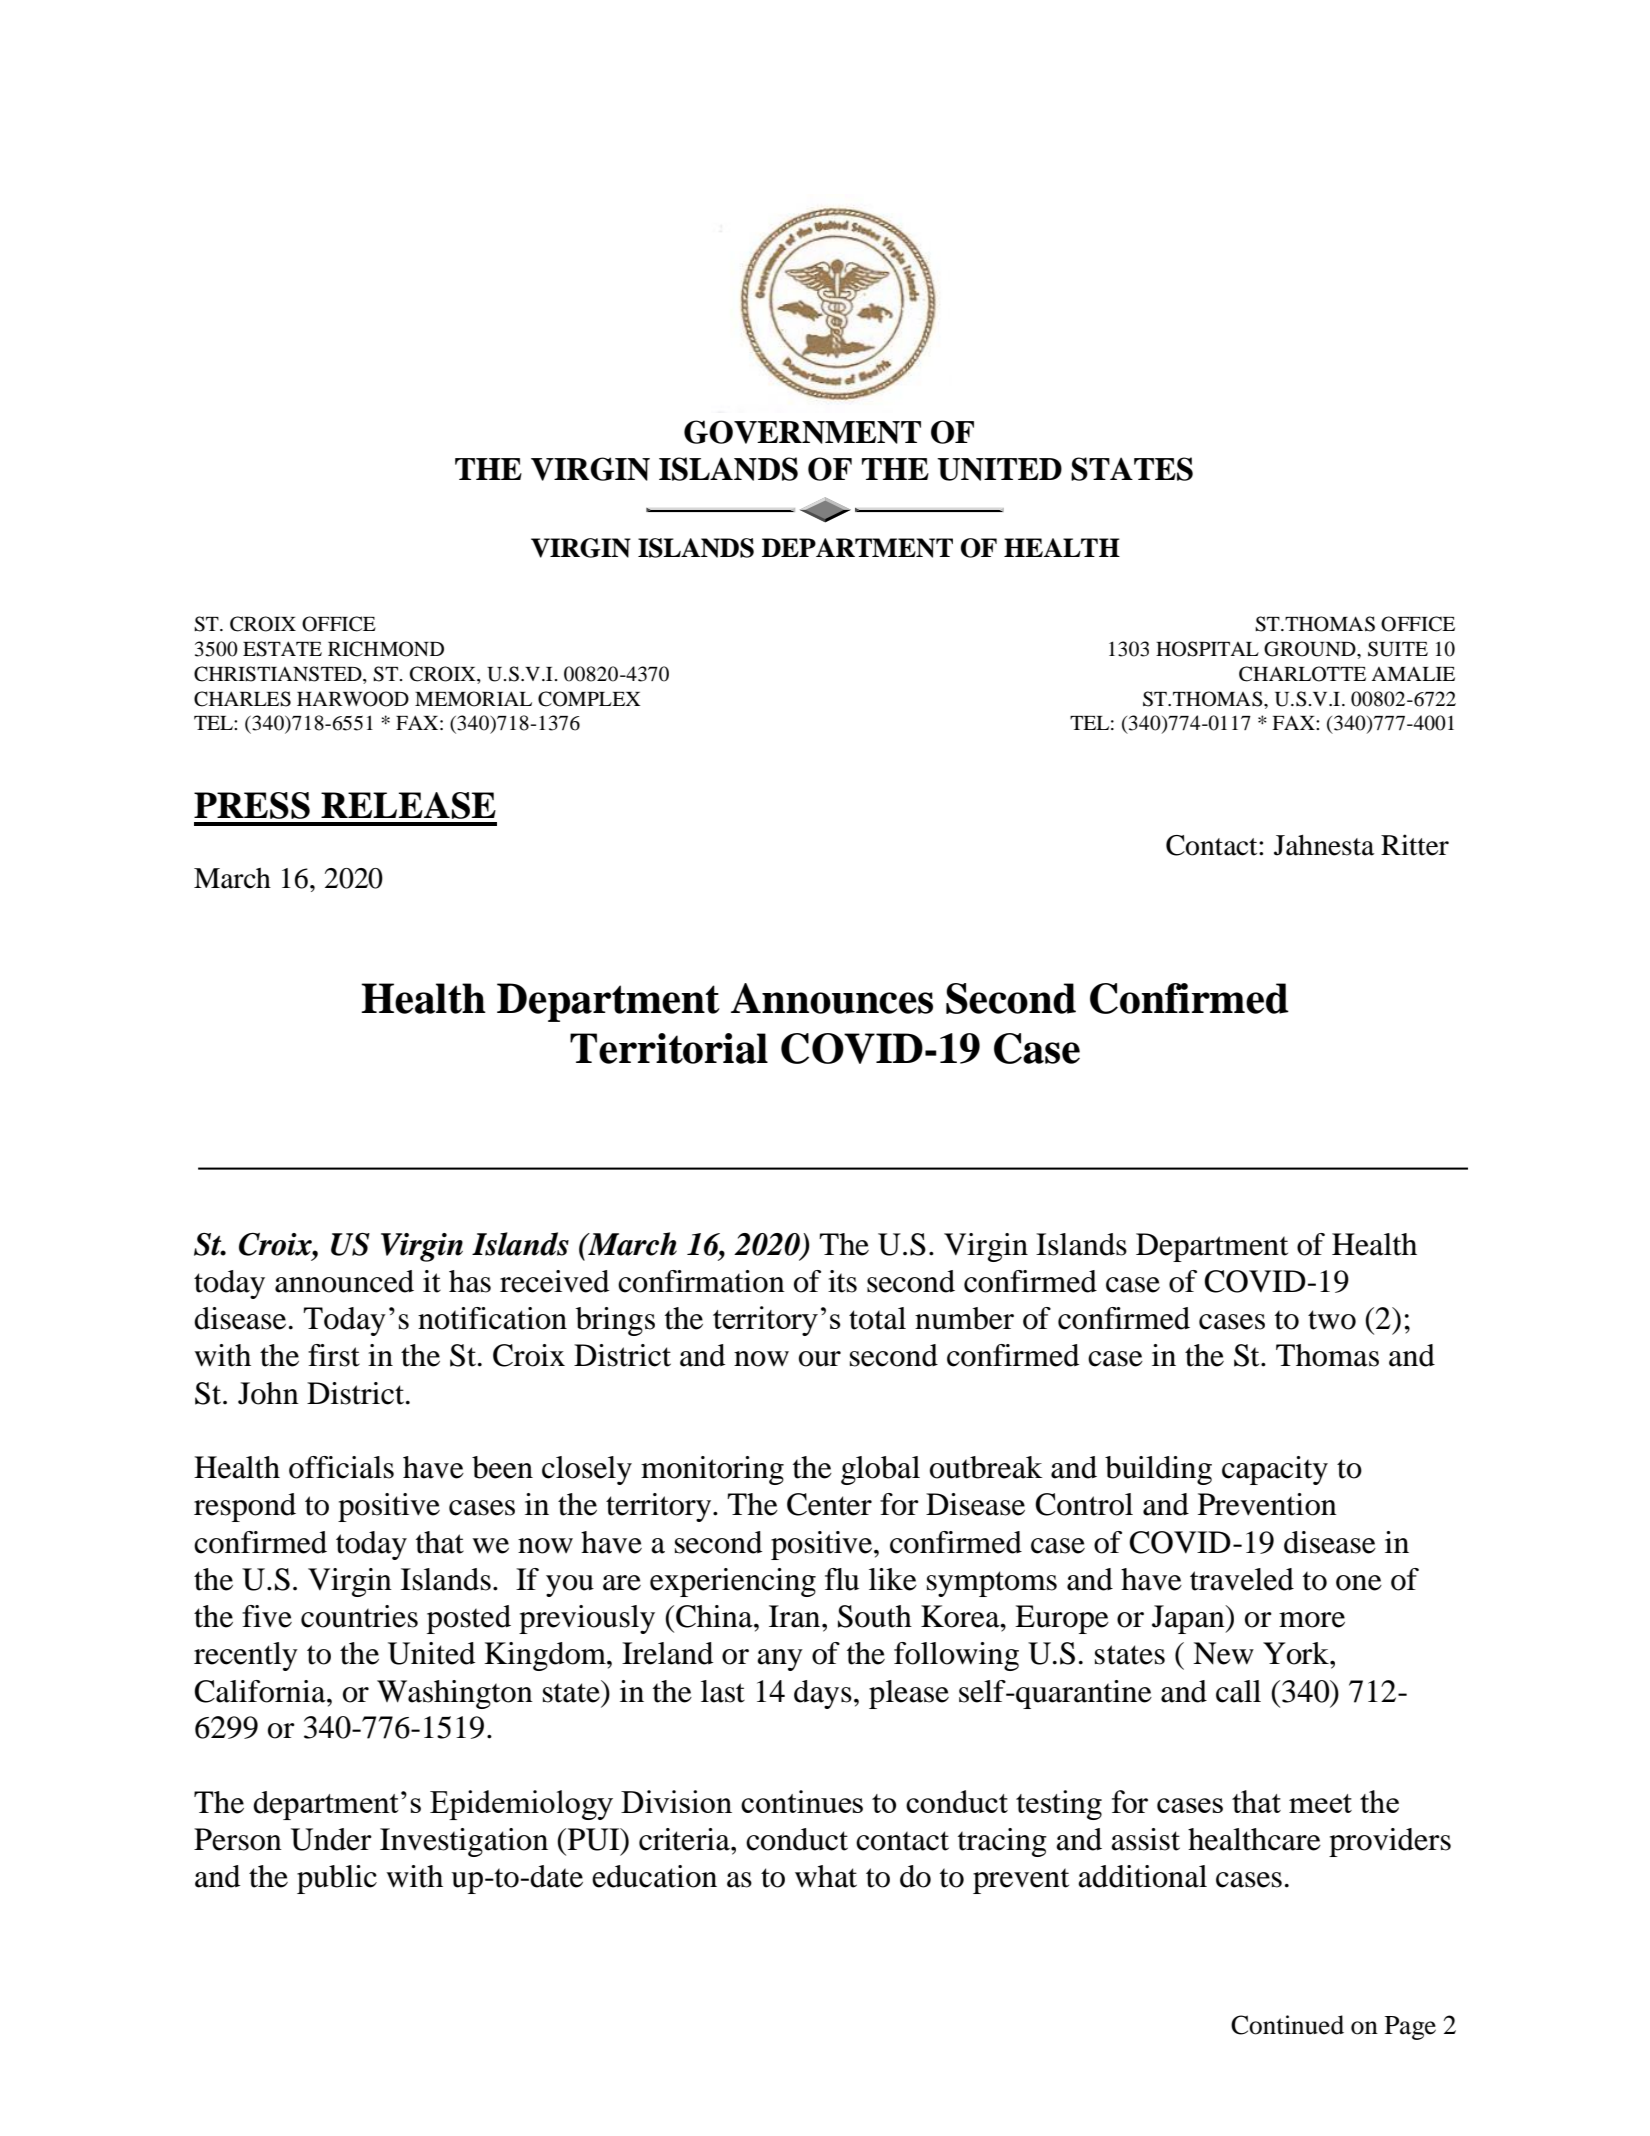 The image size is (1650, 2136). I want to click on GOVERNMENT, so click(802, 432).
